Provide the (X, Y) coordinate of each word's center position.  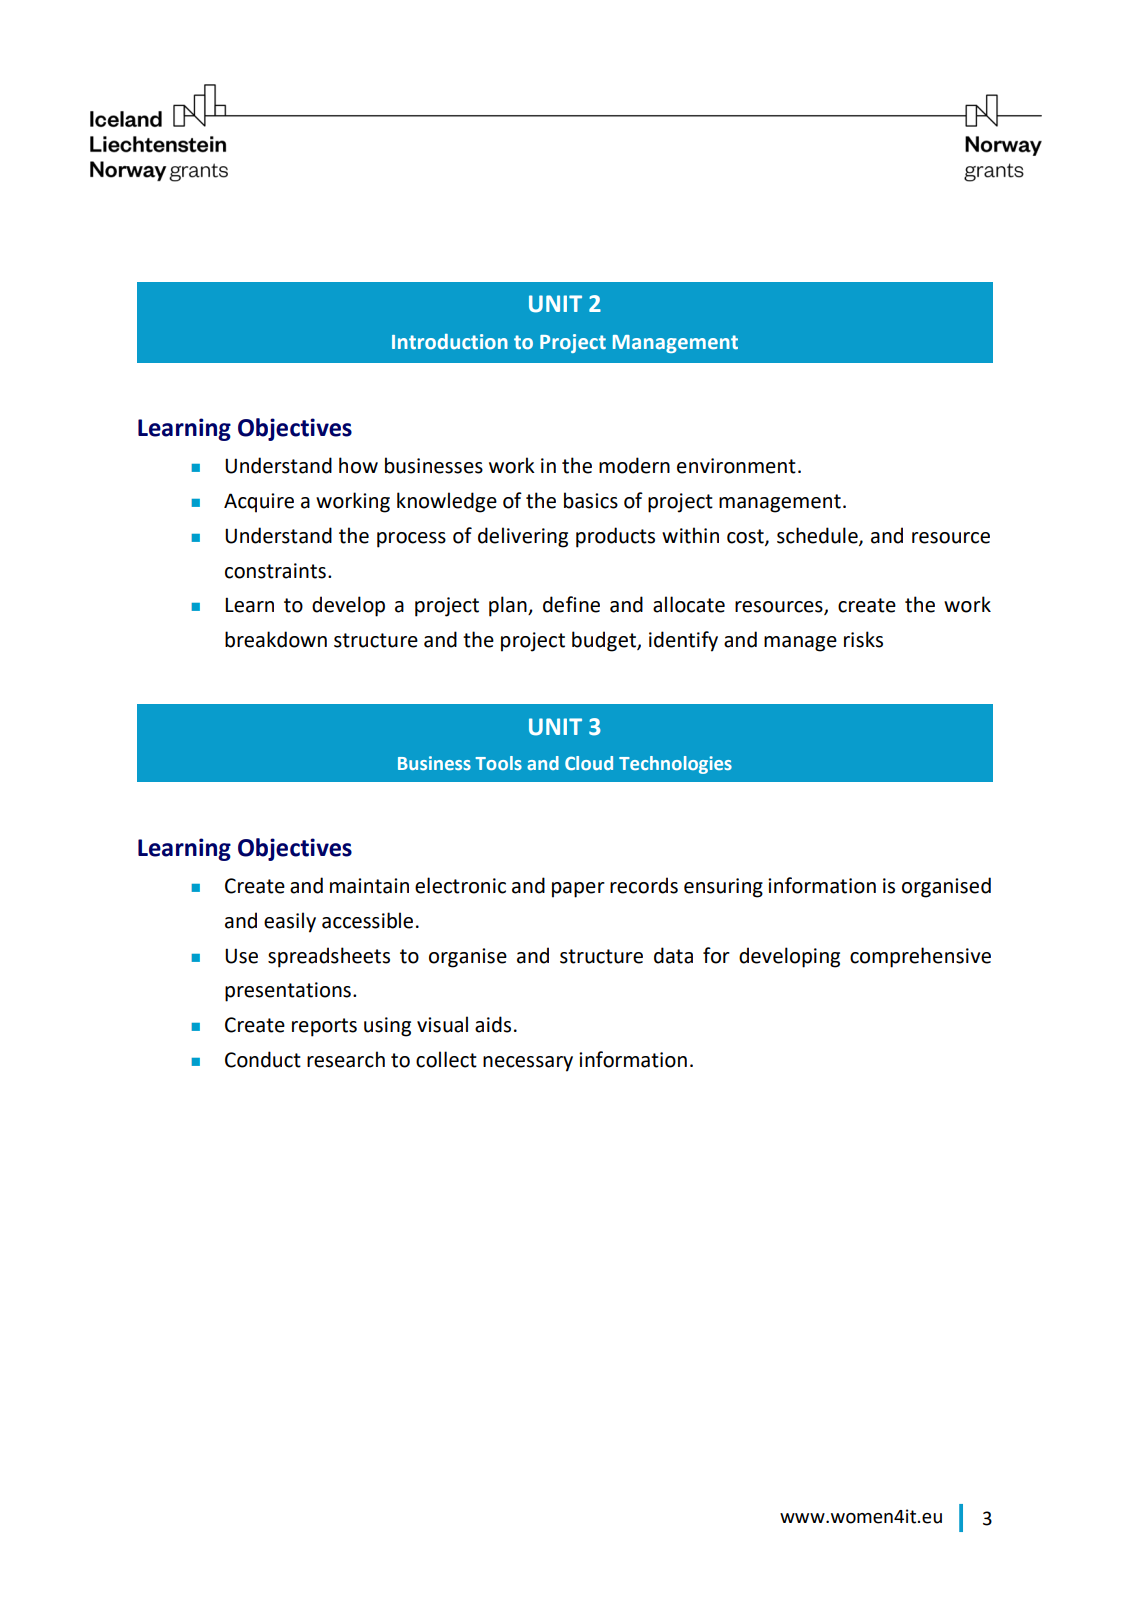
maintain (369, 886)
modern (634, 465)
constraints (275, 571)
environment (736, 466)
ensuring (723, 888)
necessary (528, 1064)
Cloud (589, 763)
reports (324, 1027)
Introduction (450, 342)
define (571, 604)
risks (863, 639)
